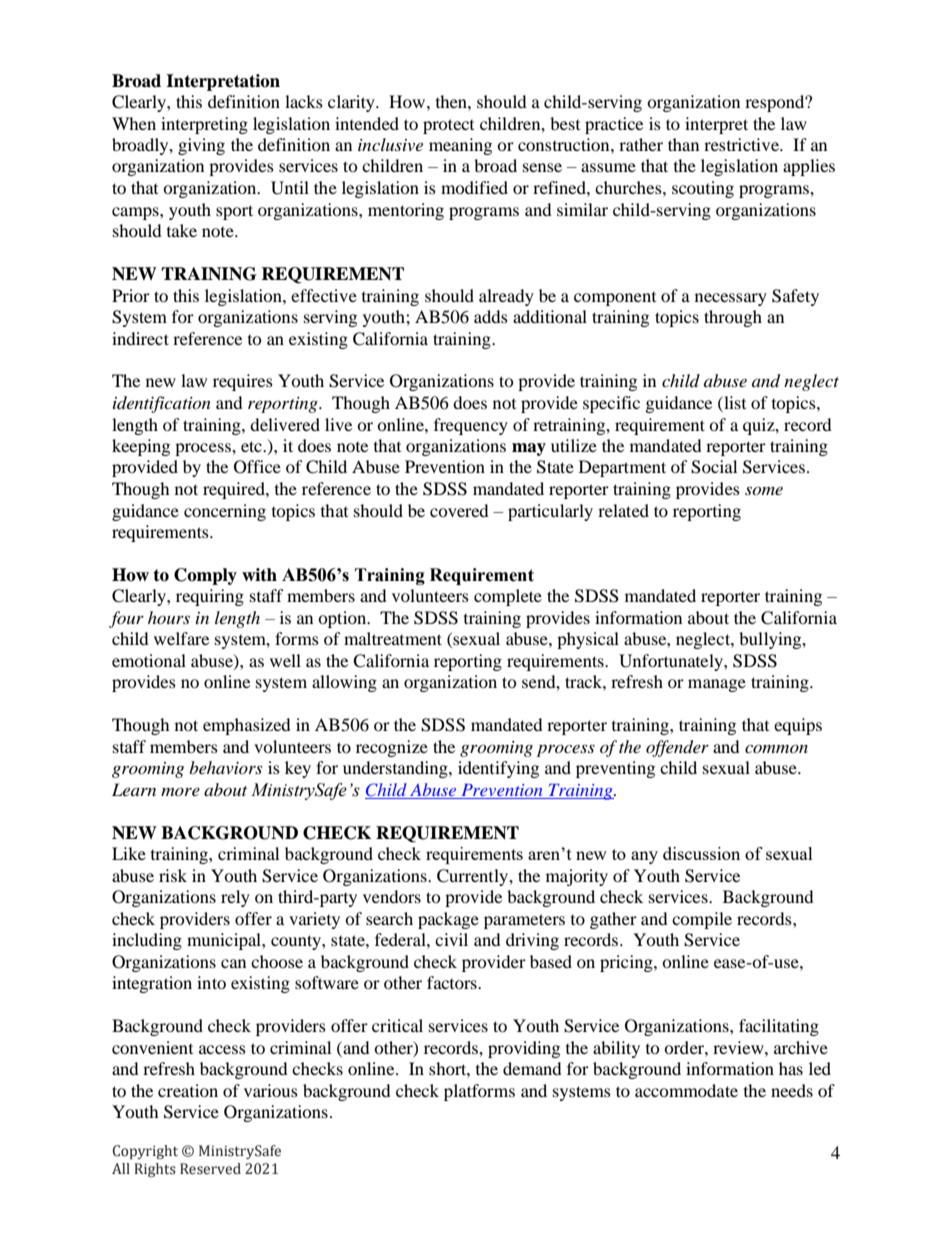  Describe the element at coordinates (257, 467) in the image. I see `Office` at that location.
